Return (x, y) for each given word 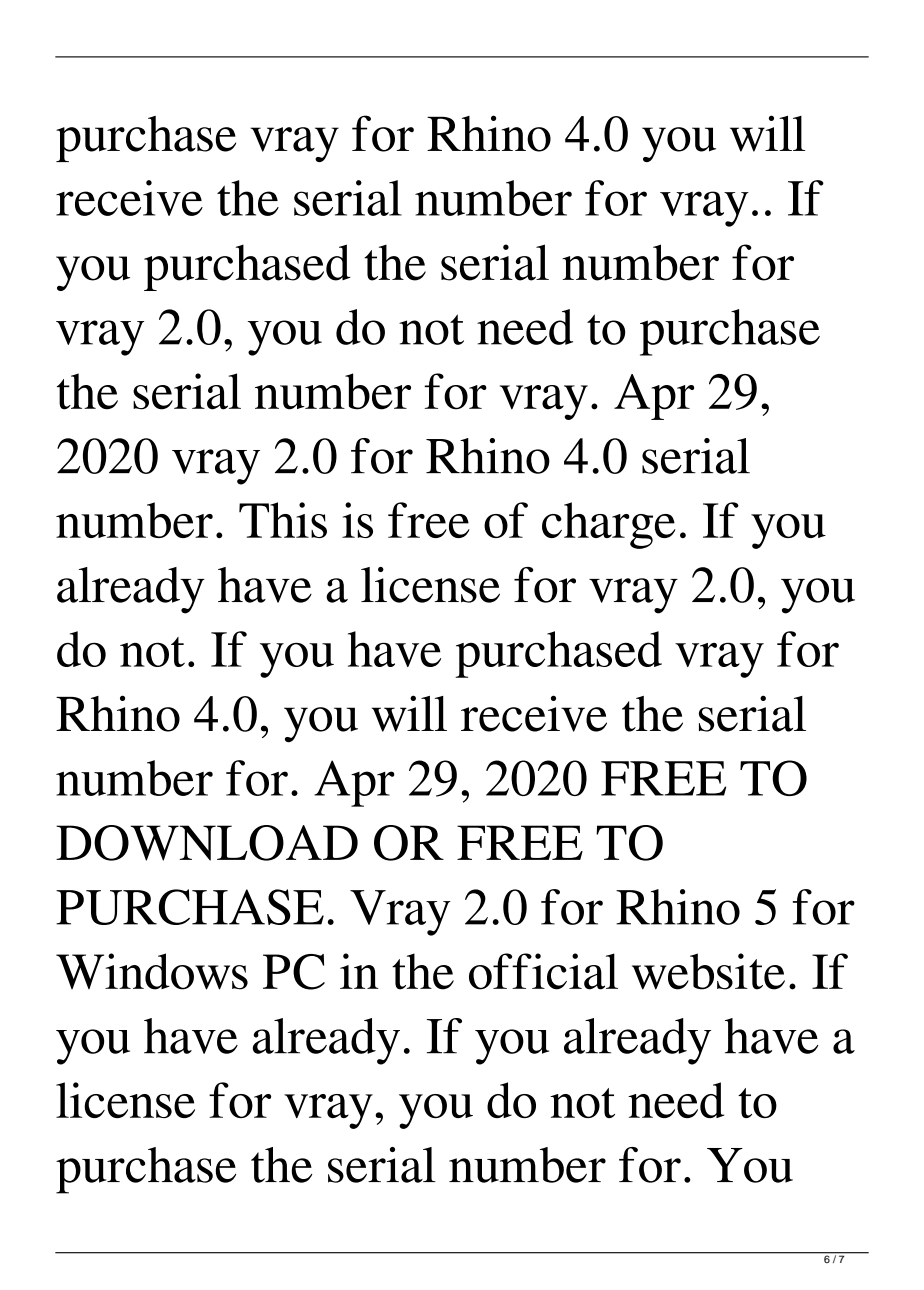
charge (608, 525)
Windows (152, 971)
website (708, 971)
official (543, 971)
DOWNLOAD (207, 843)
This (283, 520)
